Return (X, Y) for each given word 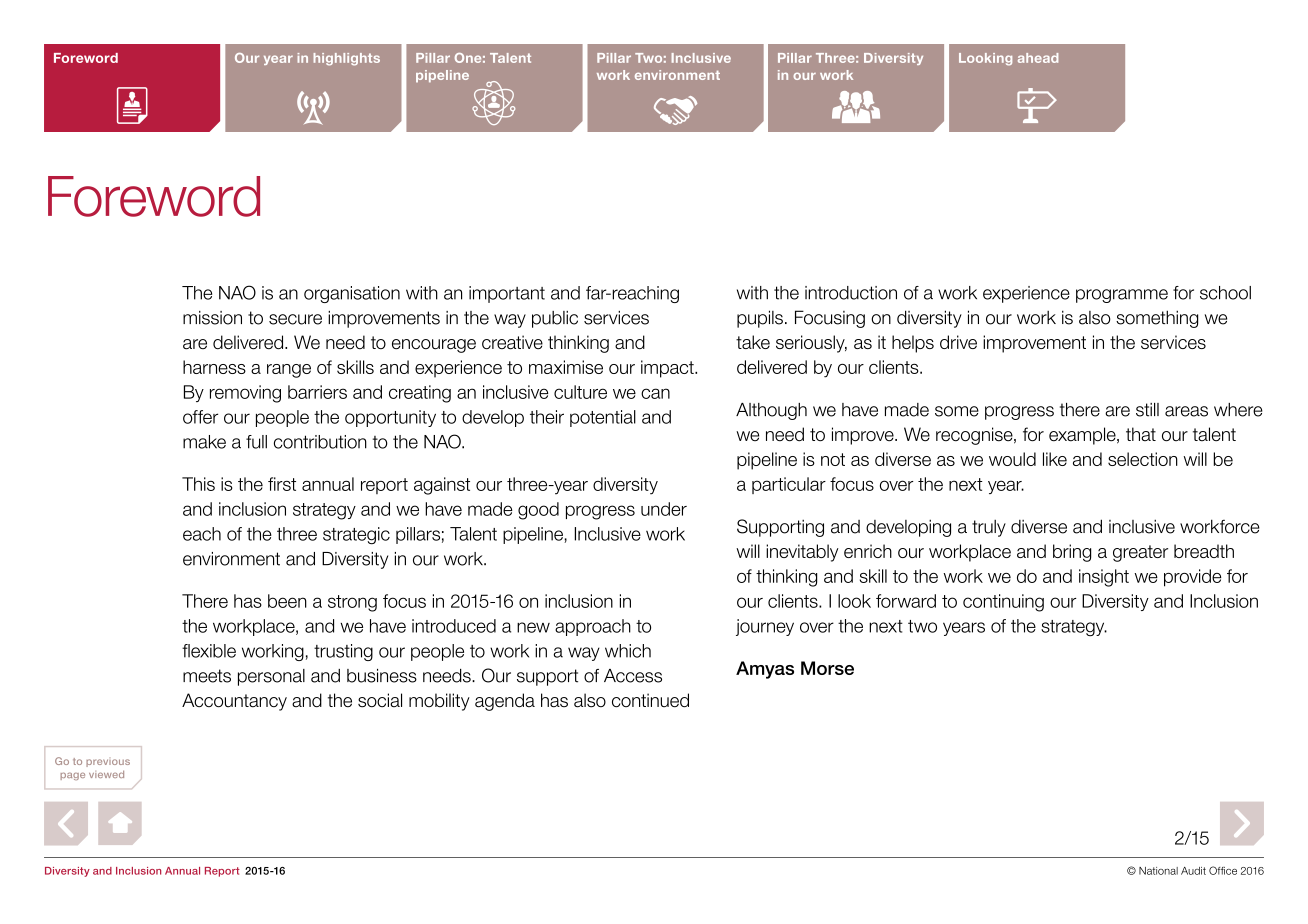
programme (1122, 296)
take (753, 342)
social (380, 700)
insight (1104, 578)
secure (295, 319)
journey (765, 627)
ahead (1038, 58)
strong (352, 603)
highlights (347, 59)
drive (958, 342)
